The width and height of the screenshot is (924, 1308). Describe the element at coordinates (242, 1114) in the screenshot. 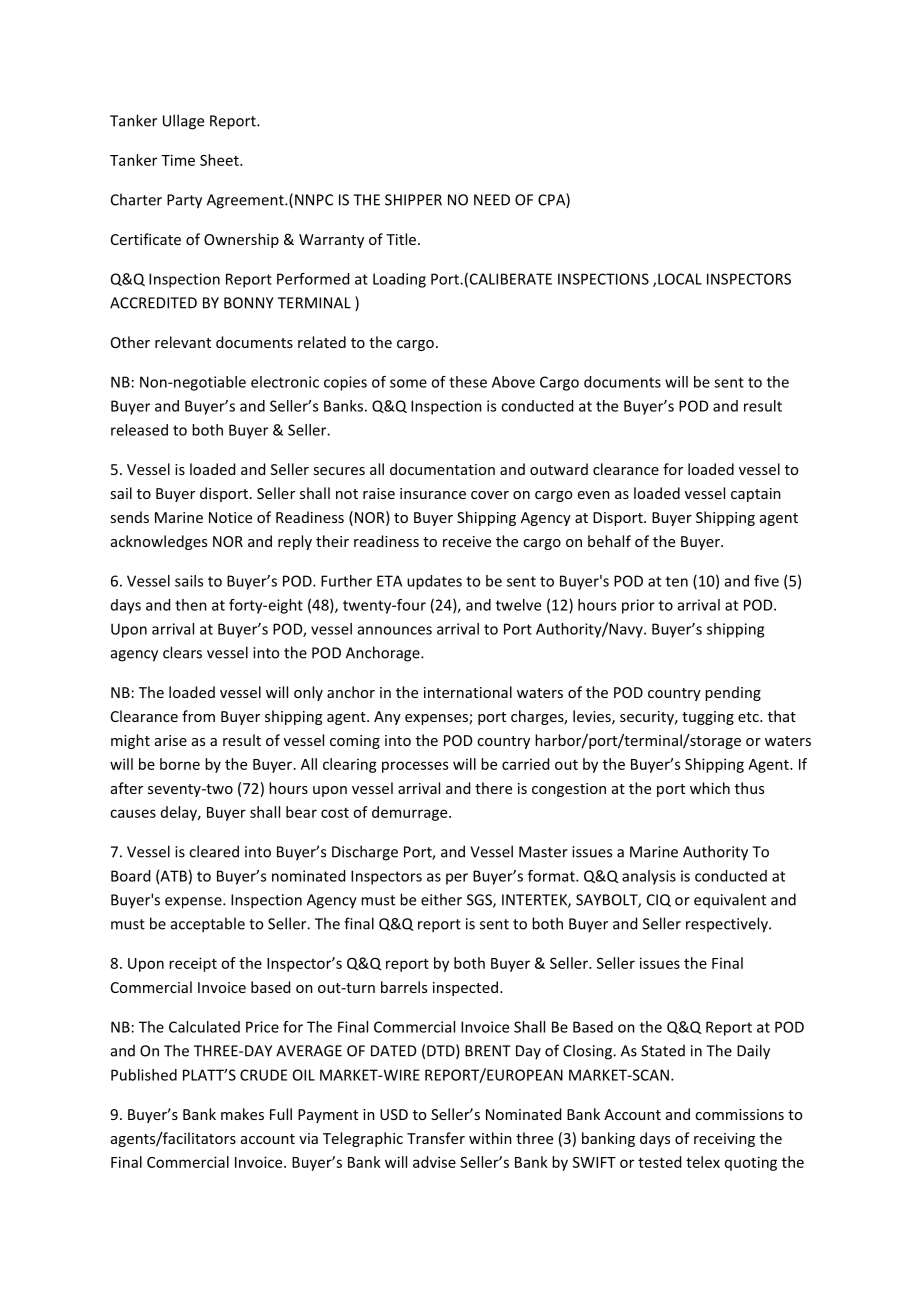

I see `makes` at that location.
